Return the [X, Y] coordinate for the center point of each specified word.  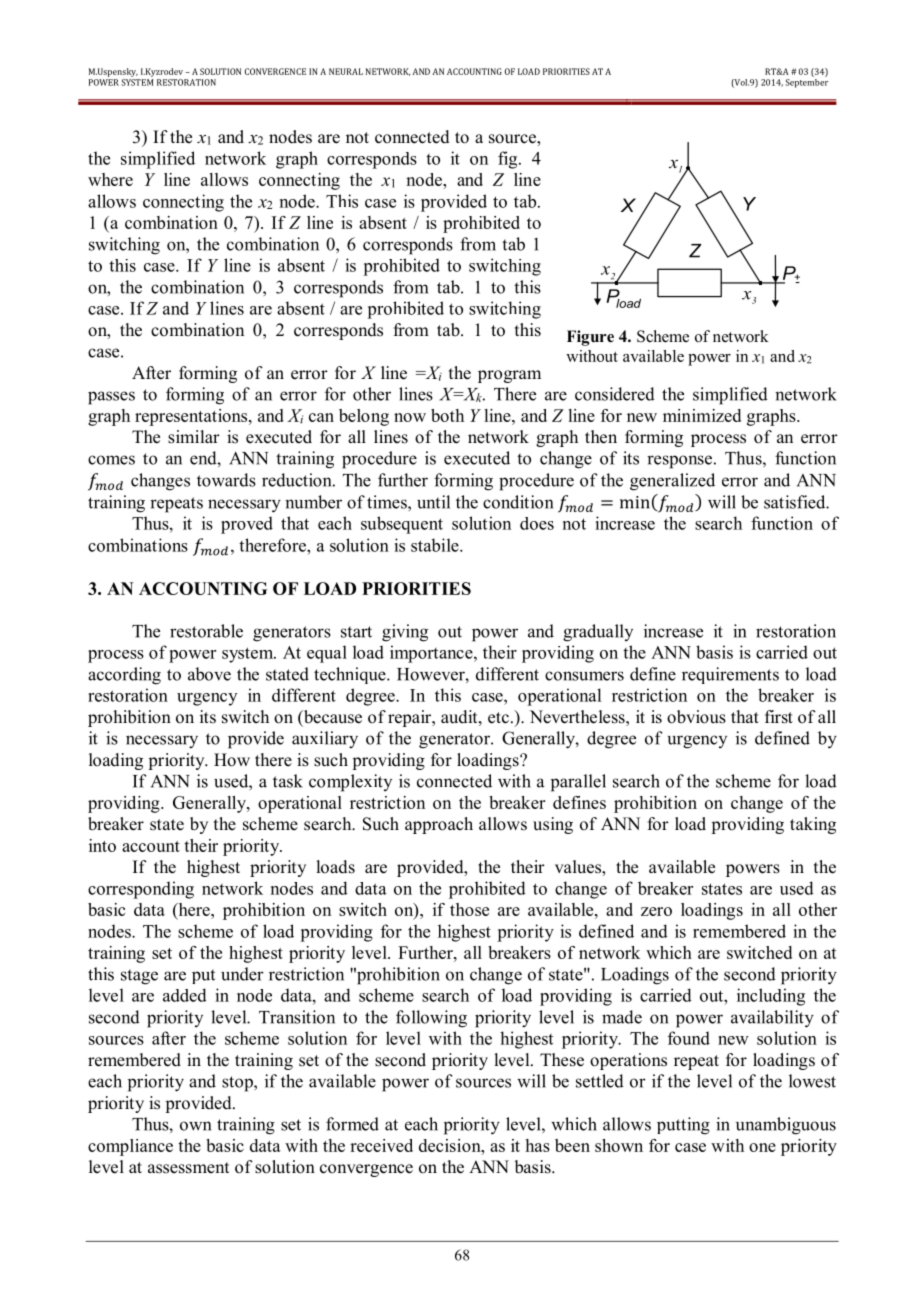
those [469, 909]
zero [656, 911]
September [806, 82]
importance [432, 654]
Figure [590, 338]
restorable [206, 631]
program [509, 376]
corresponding [141, 890]
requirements [730, 675]
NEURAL [346, 71]
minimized [702, 415]
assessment [188, 1168]
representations [192, 417]
